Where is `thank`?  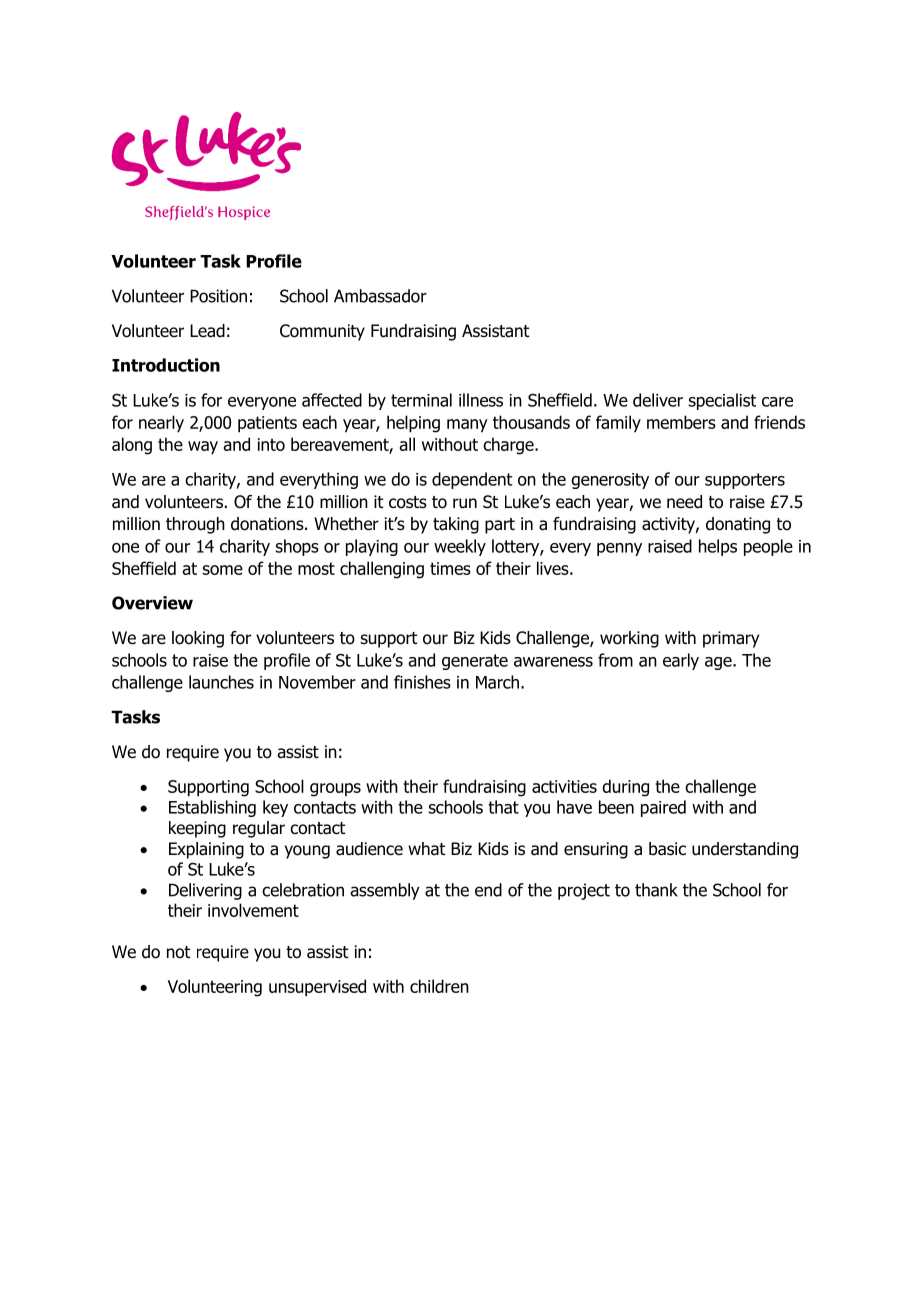
thank is located at coordinates (656, 890).
